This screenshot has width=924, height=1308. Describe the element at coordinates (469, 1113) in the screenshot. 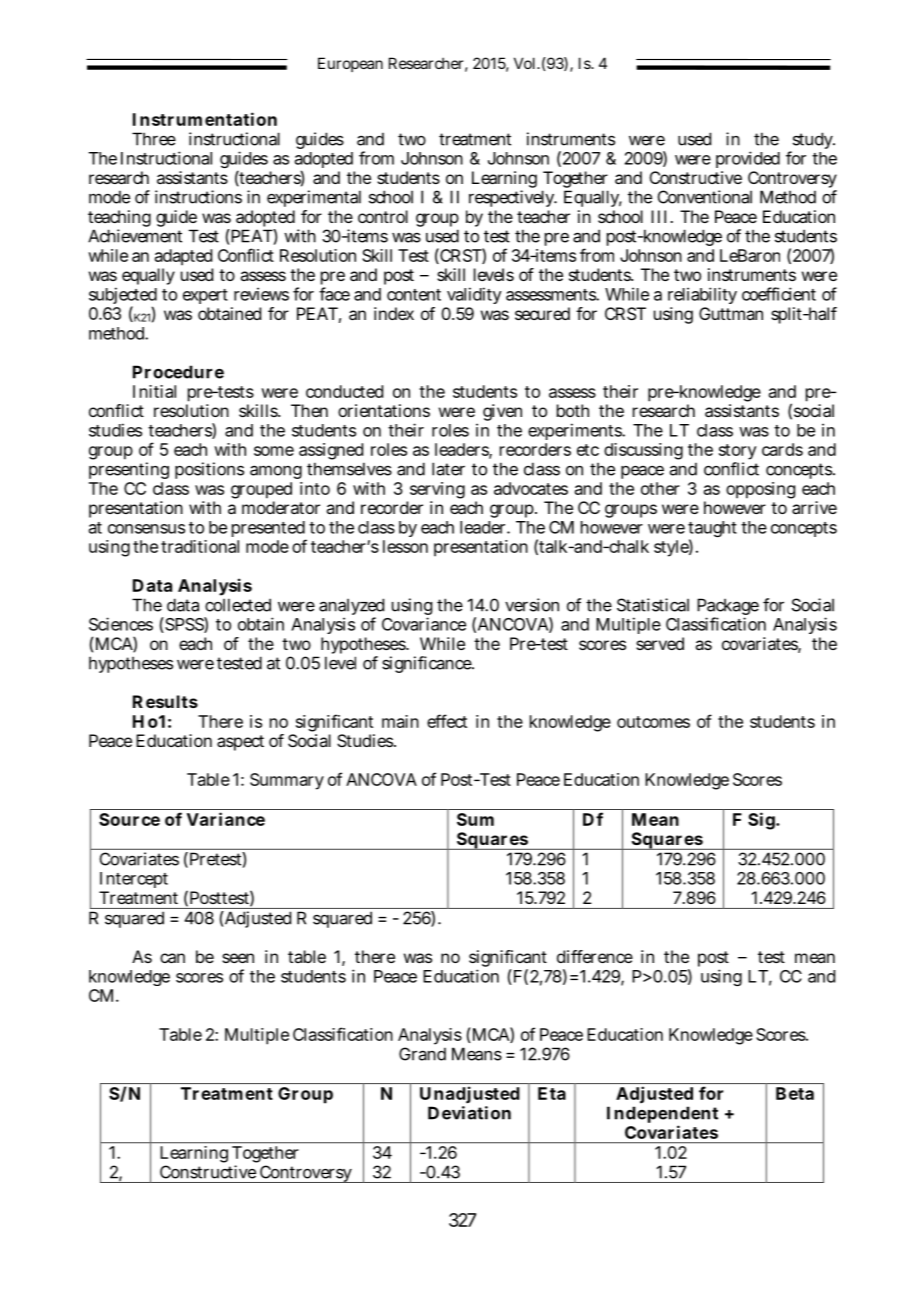

I see `Deviation` at that location.
